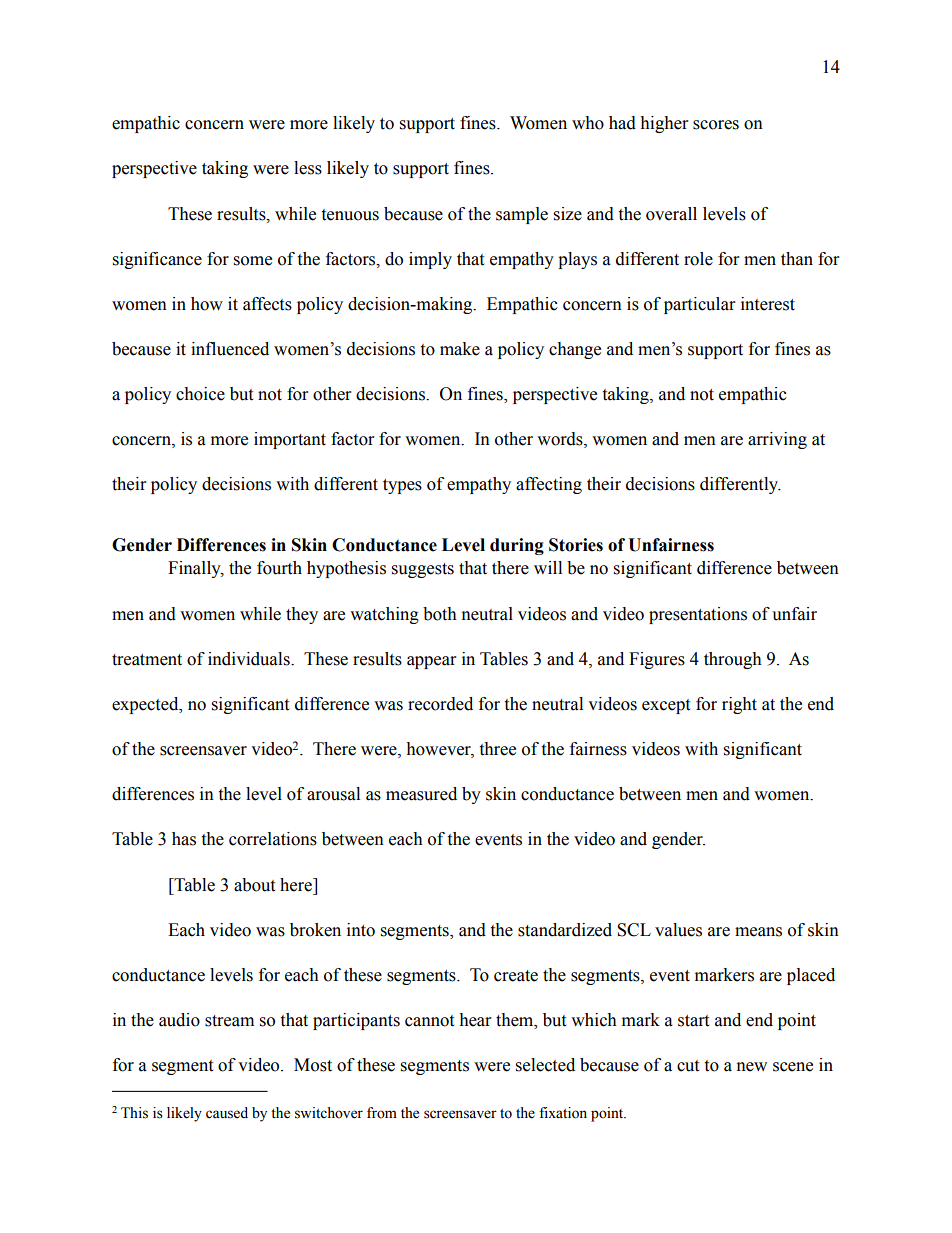  I want to click on types, so click(402, 486).
